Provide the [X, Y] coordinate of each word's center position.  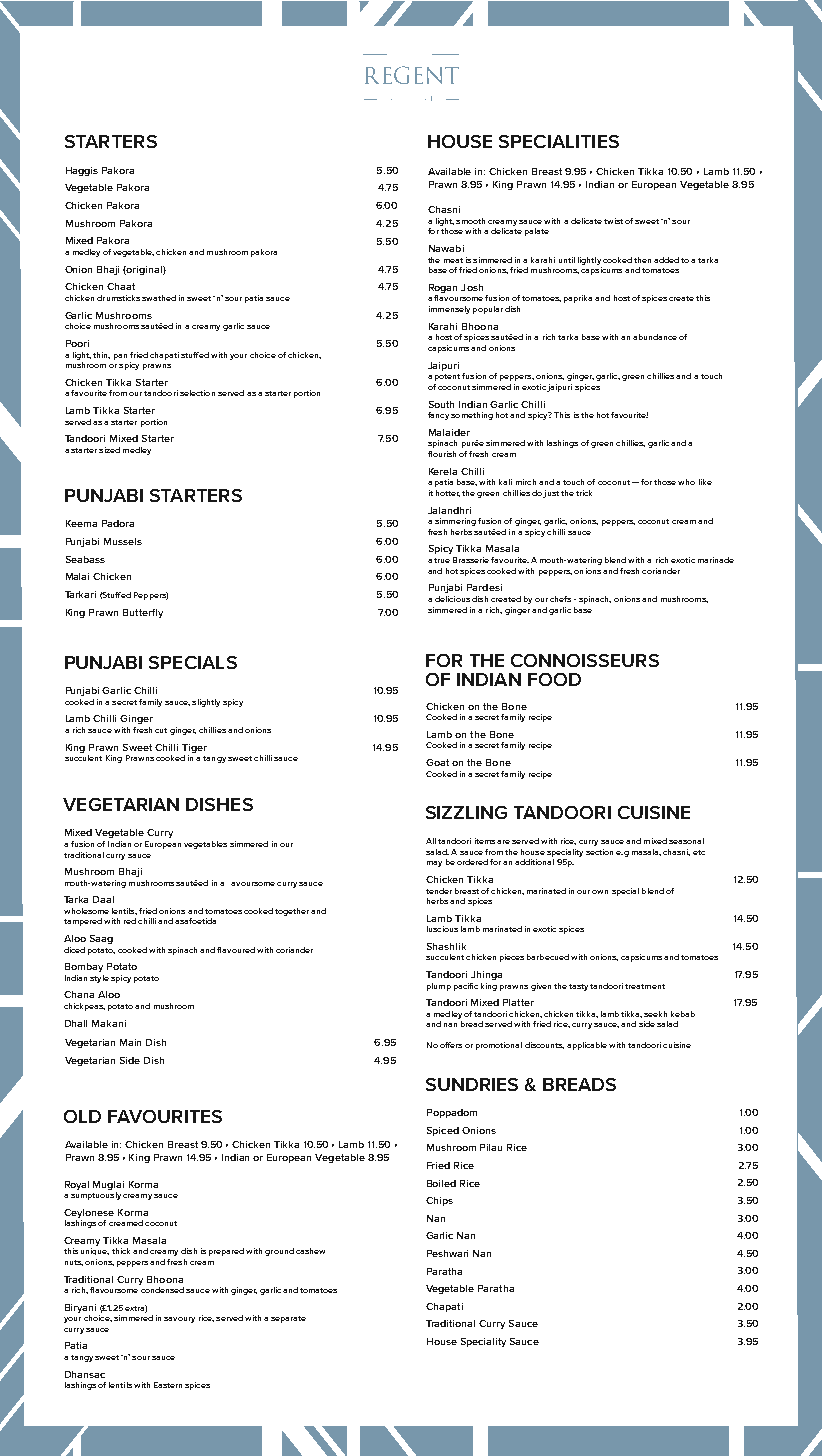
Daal [103, 899]
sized [109, 450]
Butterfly [143, 613]
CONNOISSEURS [585, 660]
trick [584, 493]
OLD [82, 1116]
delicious [452, 599]
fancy [438, 416]
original [144, 270]
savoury [179, 1320]
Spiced [443, 1131]
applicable [587, 1046]
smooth [470, 221]
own [600, 892]
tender [439, 891]
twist [613, 221]
